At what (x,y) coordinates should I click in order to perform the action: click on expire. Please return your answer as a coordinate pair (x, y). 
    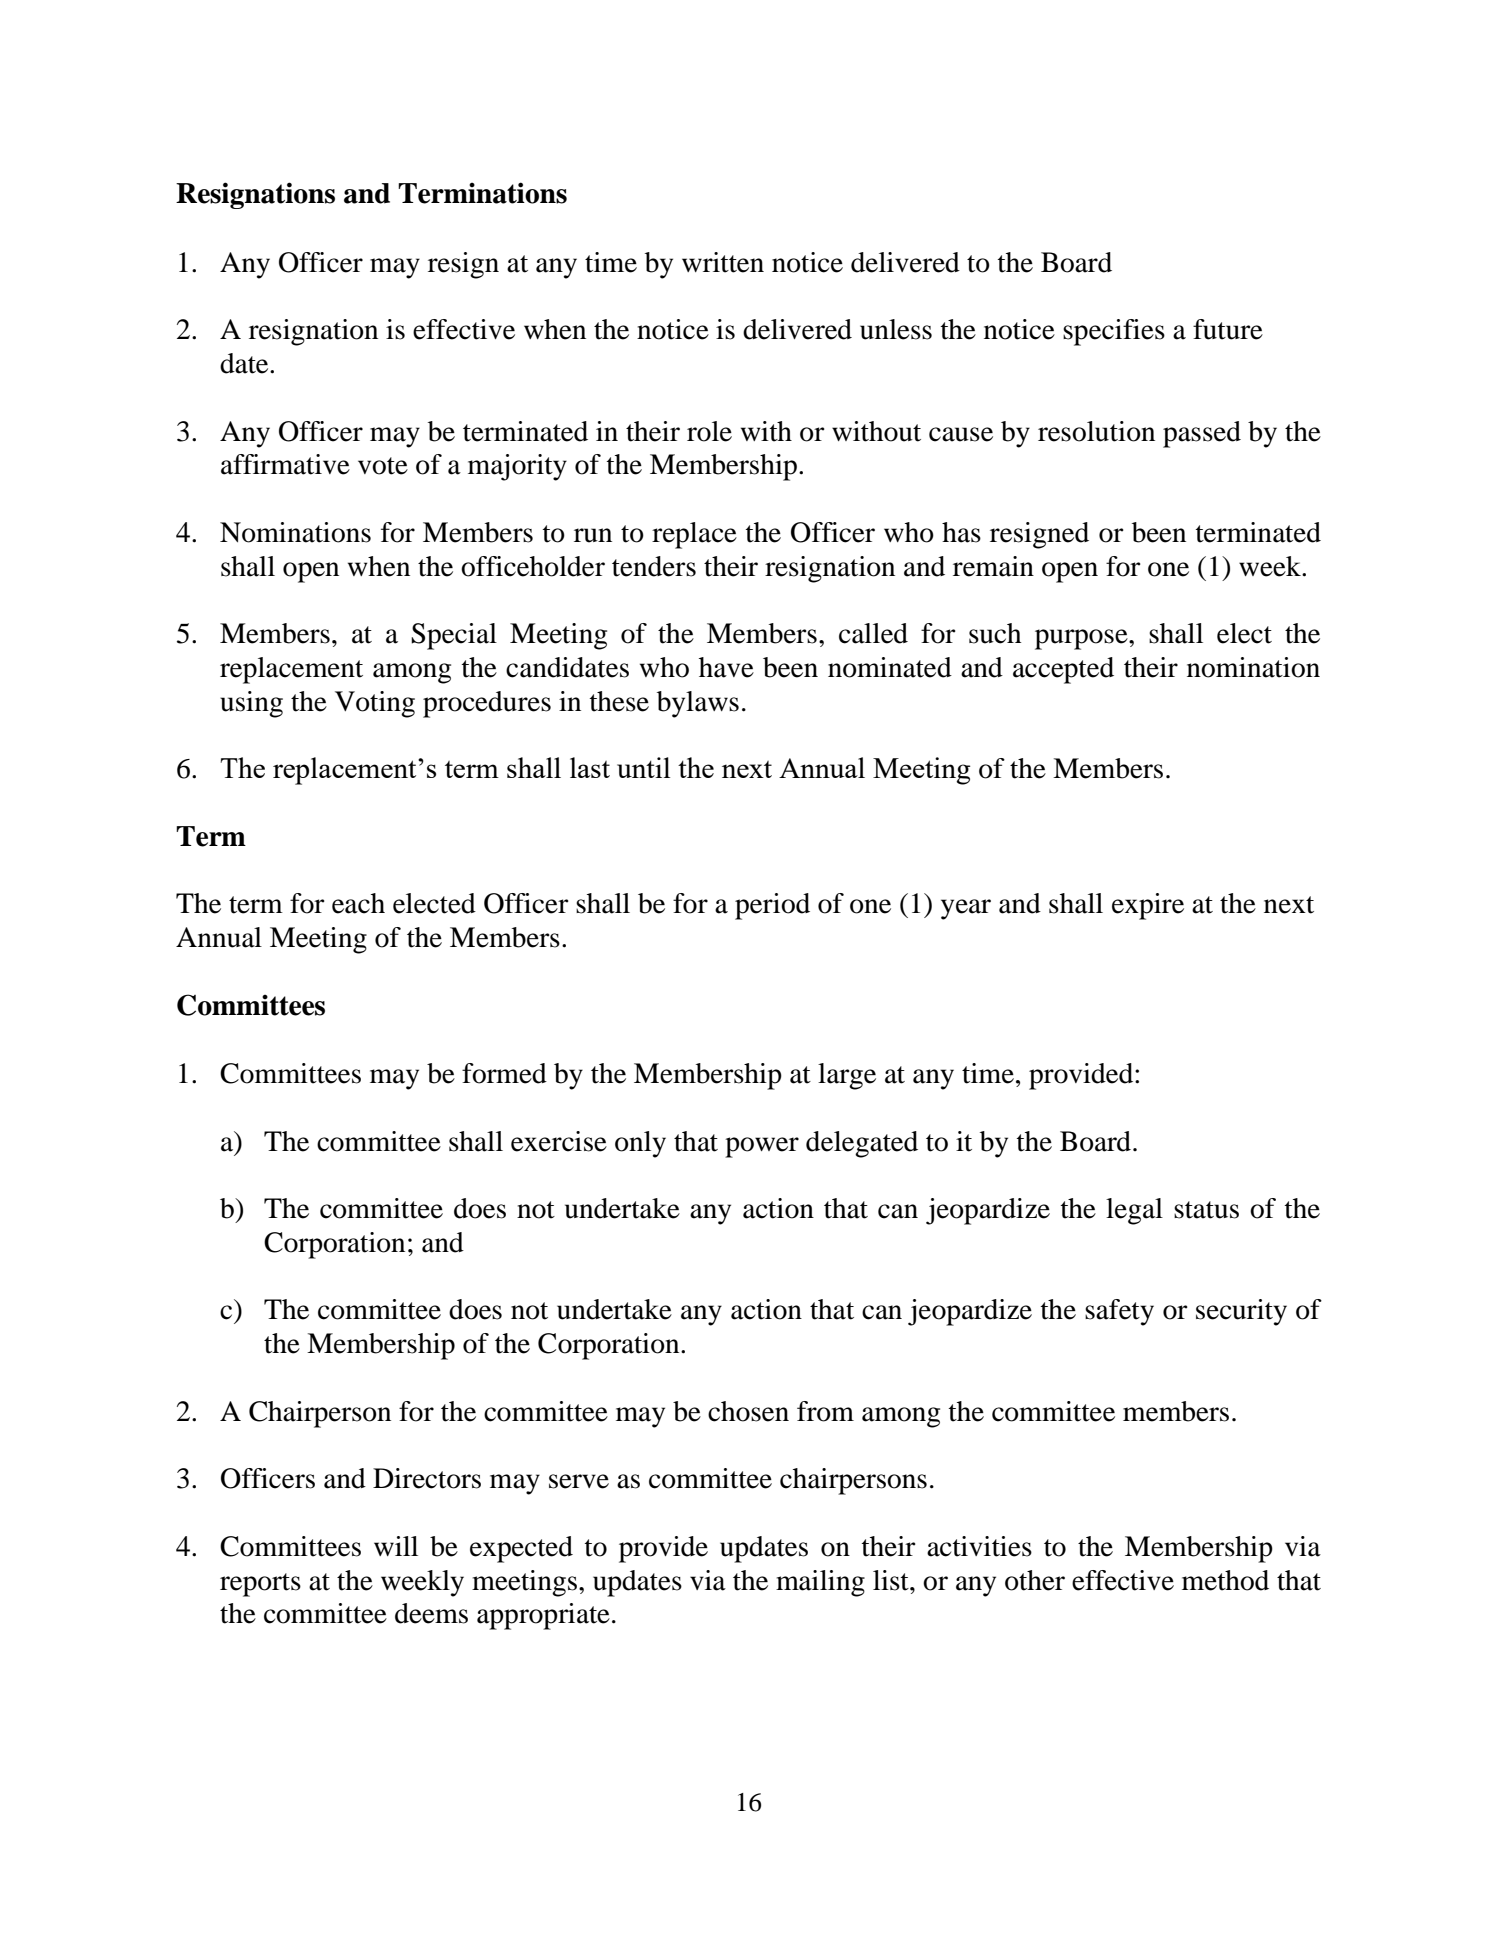
    Looking at the image, I should click on (1148, 906).
